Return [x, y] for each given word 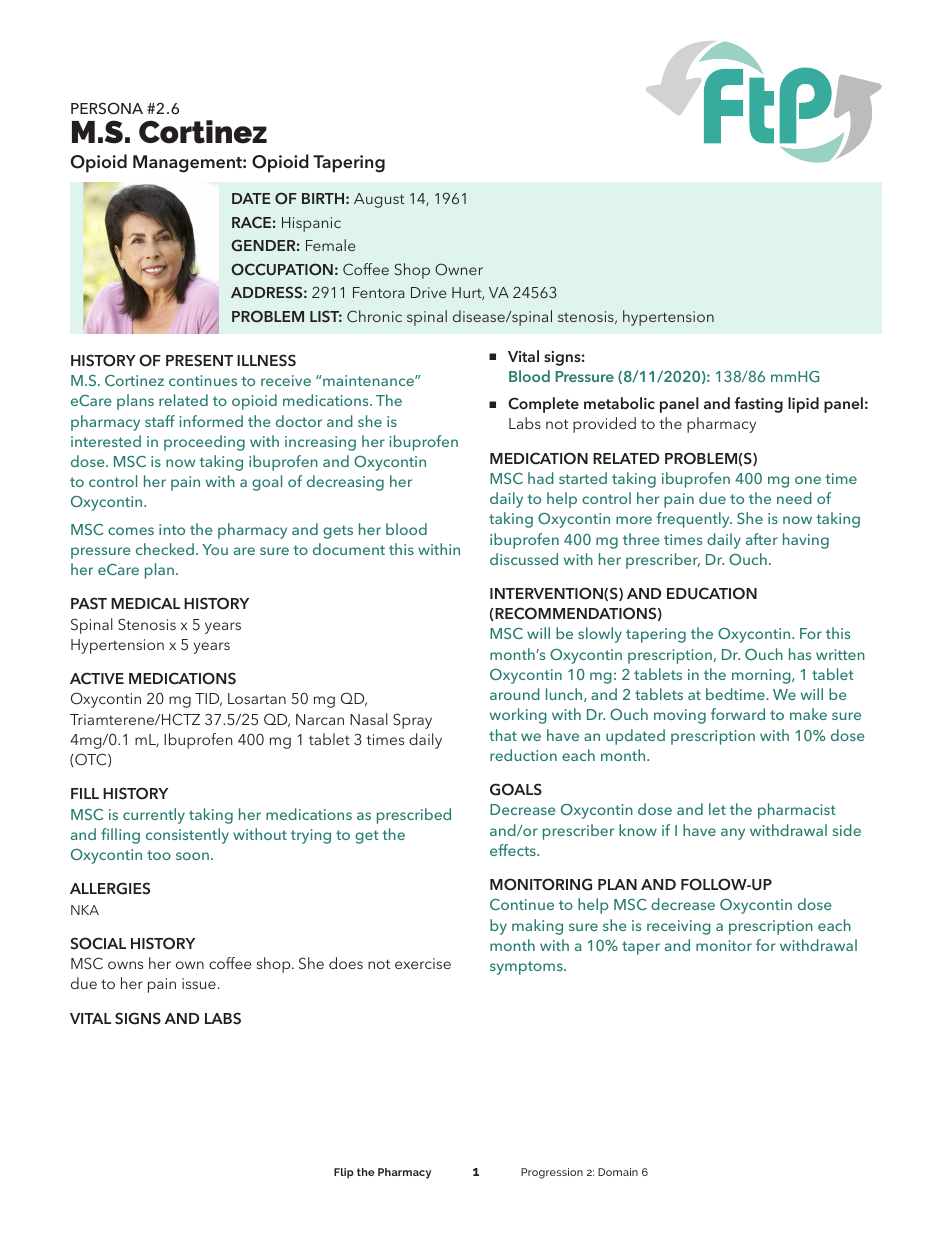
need [794, 498]
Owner [459, 269]
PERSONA [107, 108]
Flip [344, 1173]
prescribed [414, 816]
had [541, 478]
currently [154, 816]
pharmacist [797, 811]
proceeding [204, 443]
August [379, 200]
